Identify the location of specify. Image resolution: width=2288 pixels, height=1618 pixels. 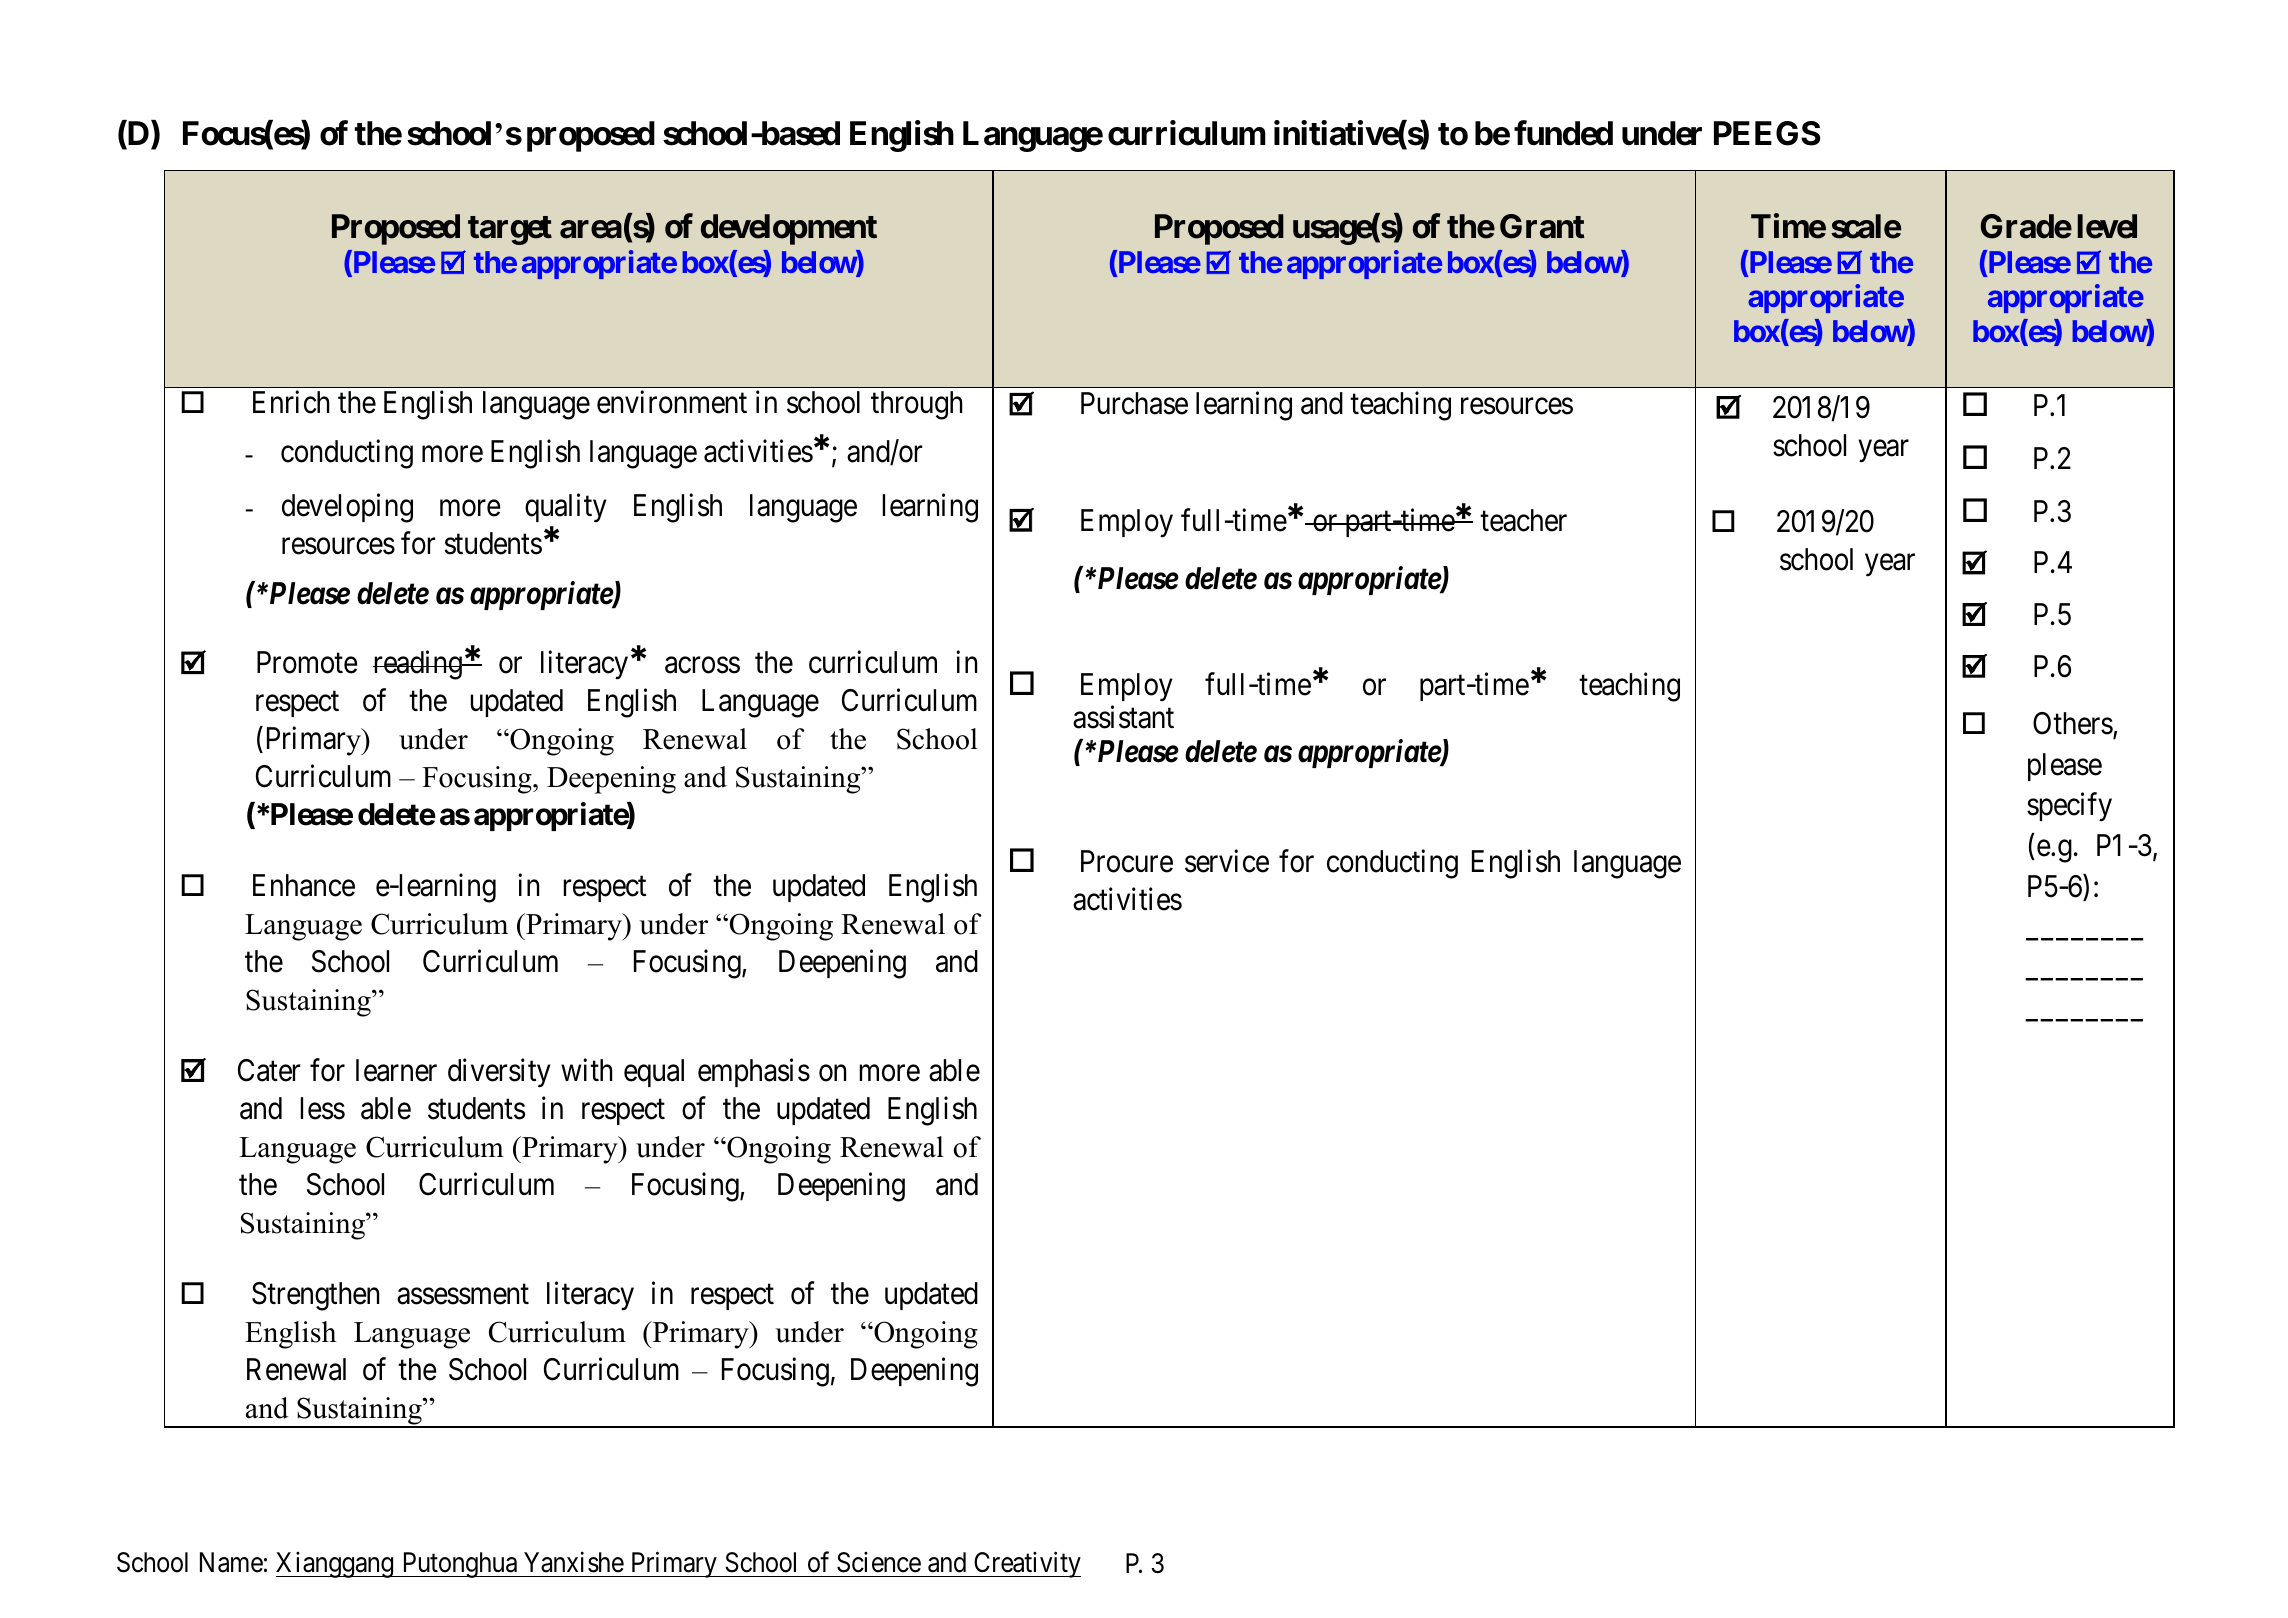
(2069, 807).
